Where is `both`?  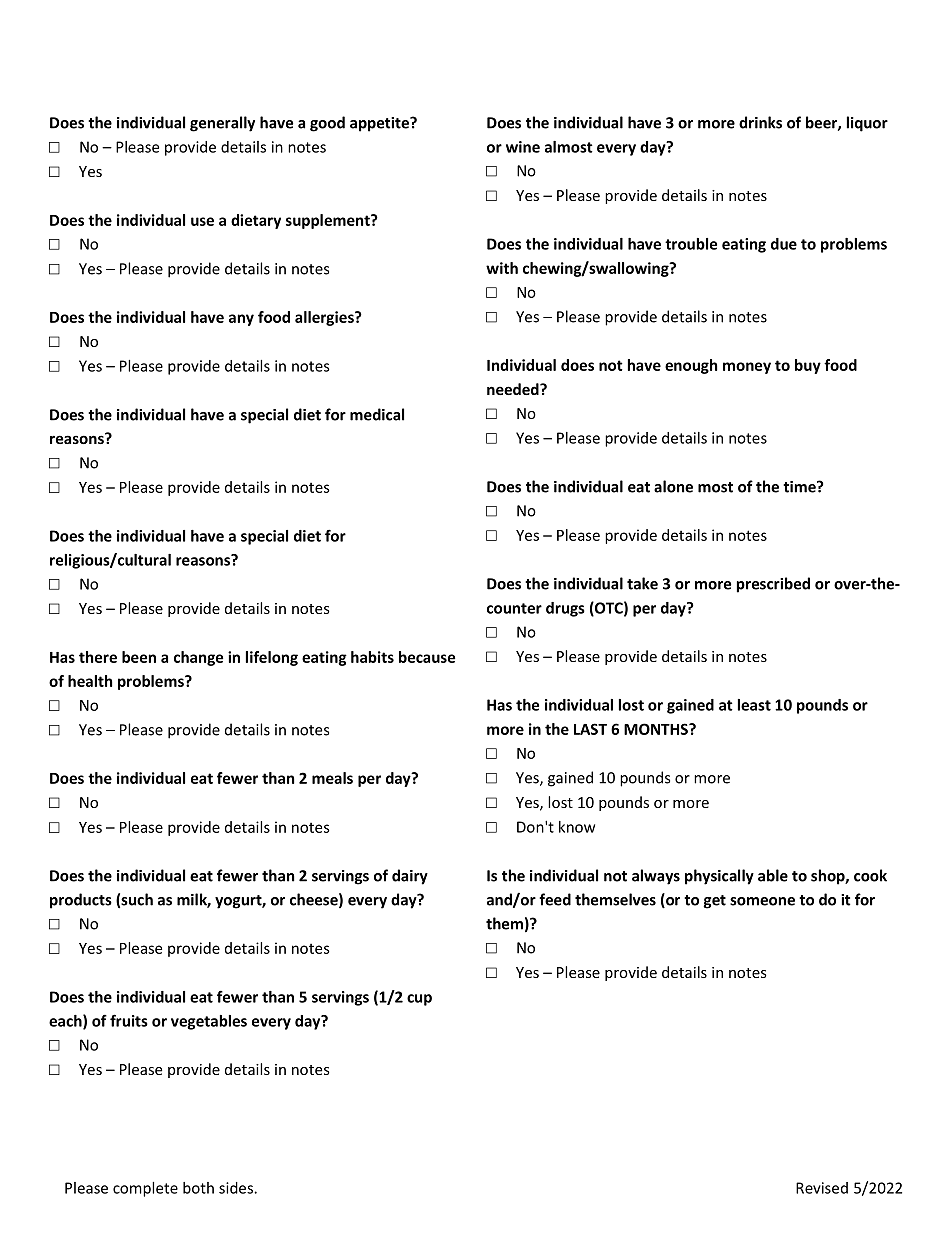 both is located at coordinates (198, 1188).
